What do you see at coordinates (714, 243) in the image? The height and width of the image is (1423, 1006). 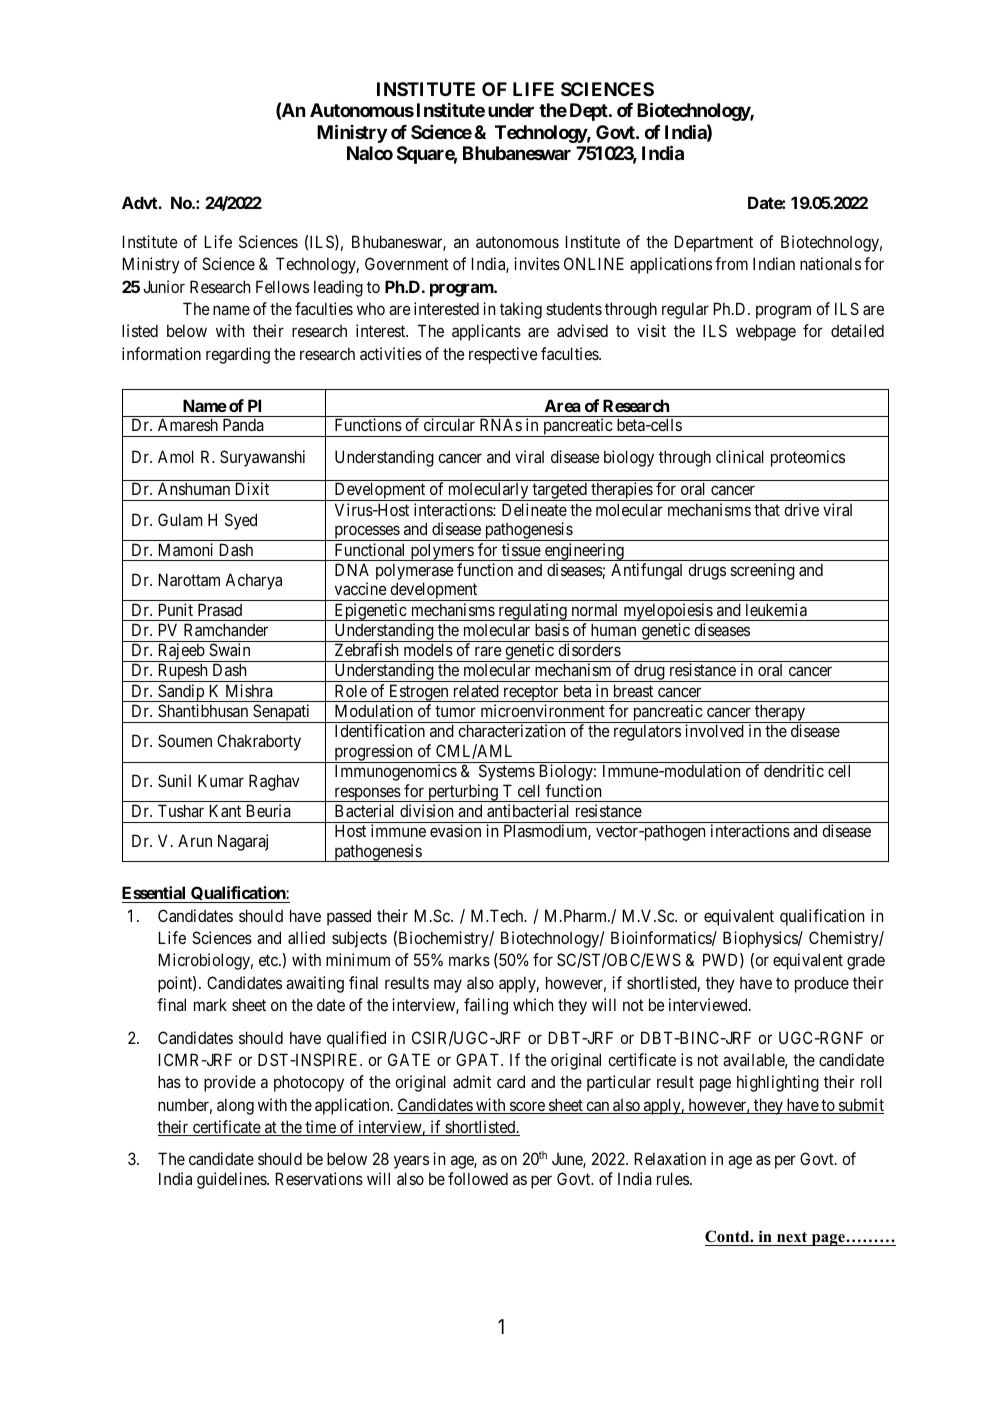 I see `Department` at bounding box center [714, 243].
